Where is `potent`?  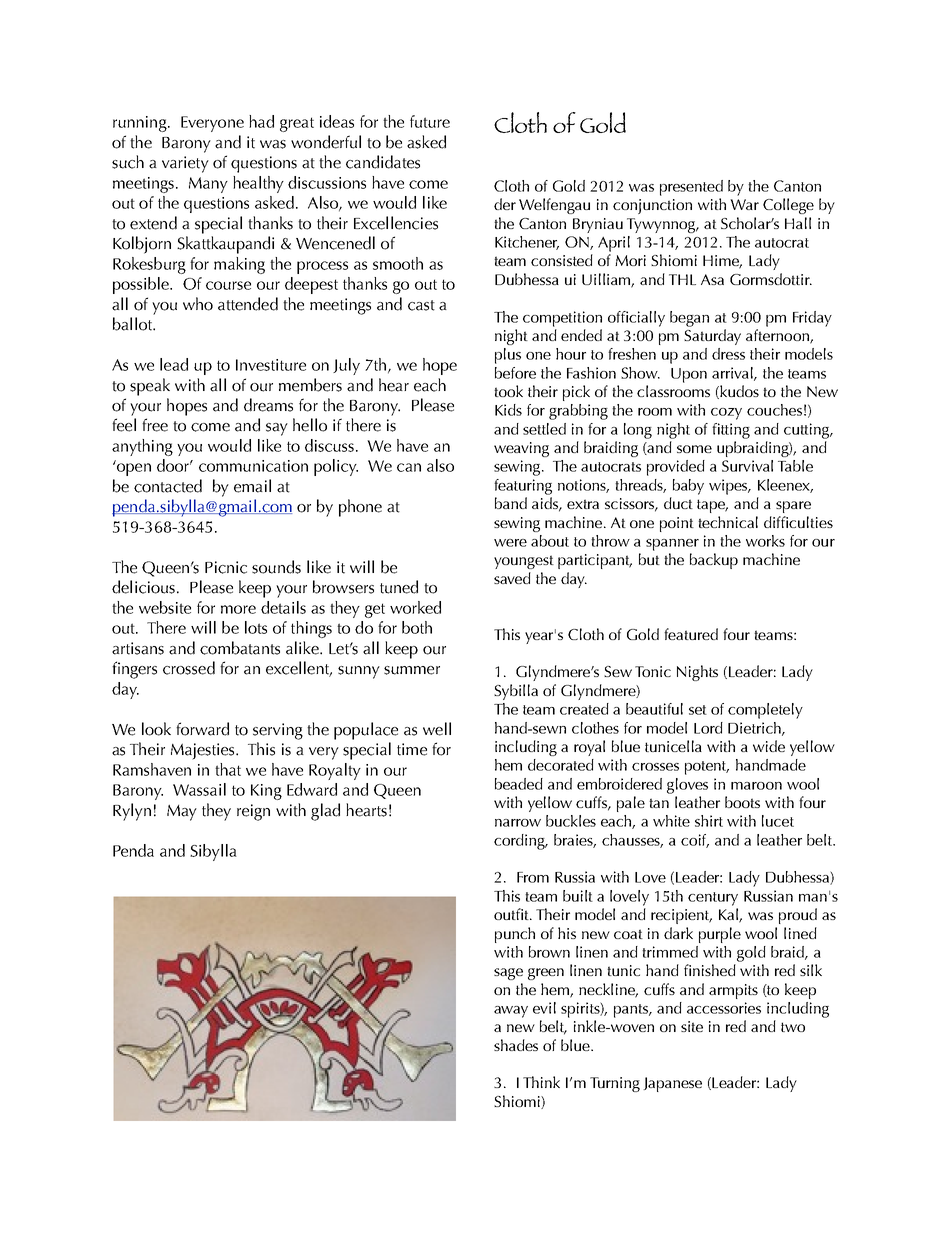
potent is located at coordinates (707, 768).
